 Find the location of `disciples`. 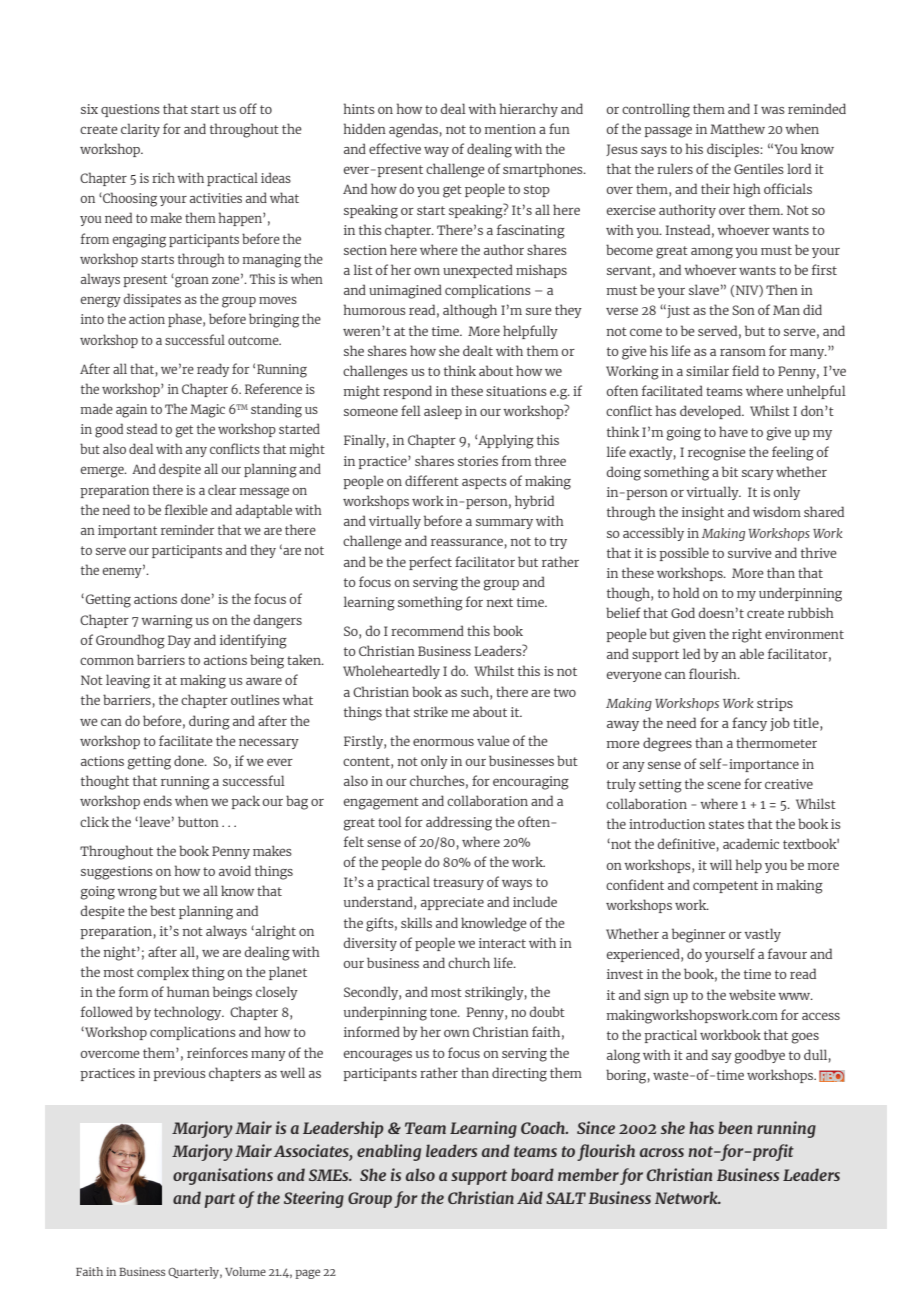

disciples is located at coordinates (734, 150).
